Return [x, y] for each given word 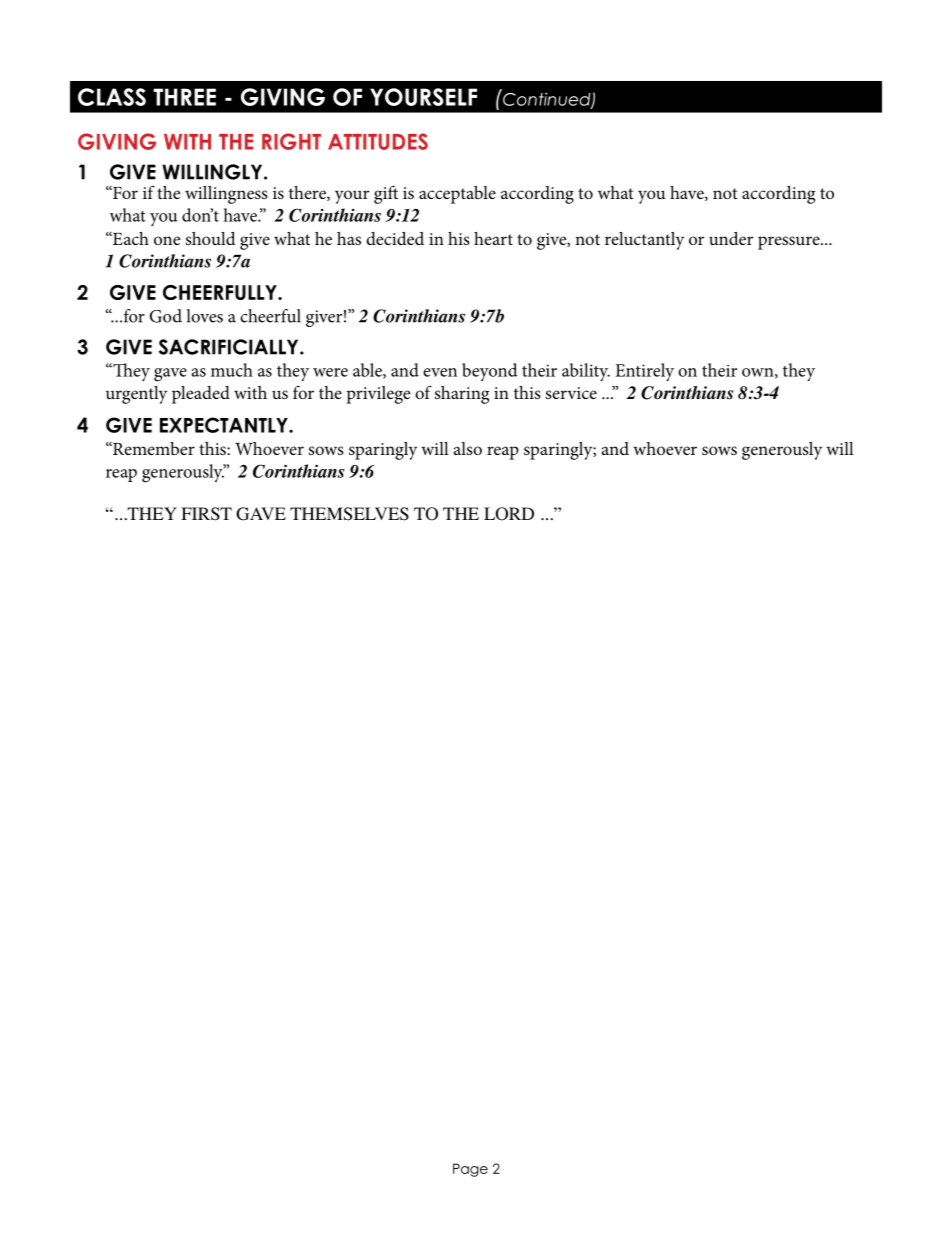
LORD [509, 514]
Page [470, 1170]
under [731, 238]
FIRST [206, 514]
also [468, 448]
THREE [184, 97]
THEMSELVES [349, 514]
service [571, 393]
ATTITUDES [378, 141]
